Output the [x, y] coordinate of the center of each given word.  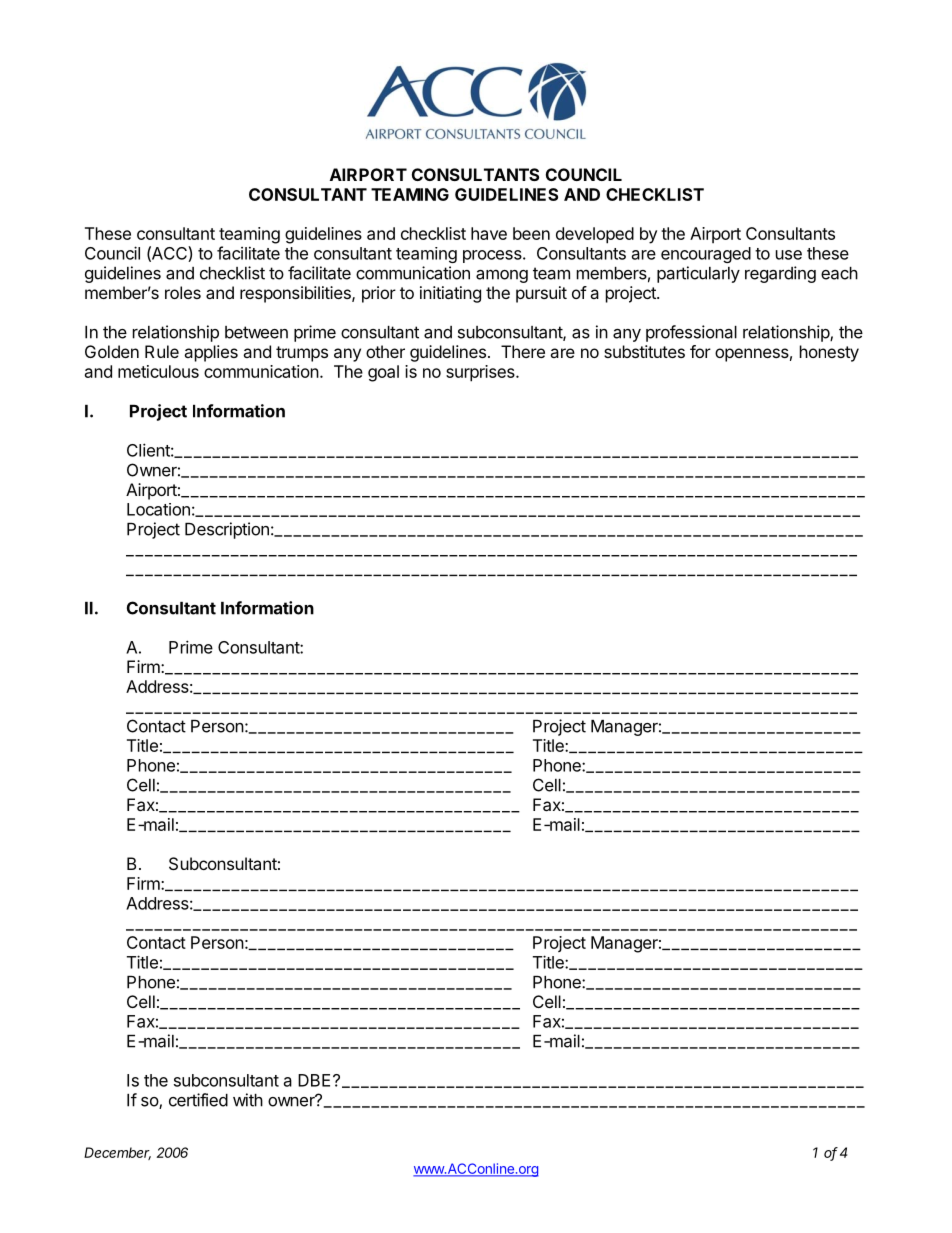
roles [183, 292]
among [502, 276]
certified [198, 1100]
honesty [829, 353]
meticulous [158, 371]
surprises [481, 373]
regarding [780, 274]
